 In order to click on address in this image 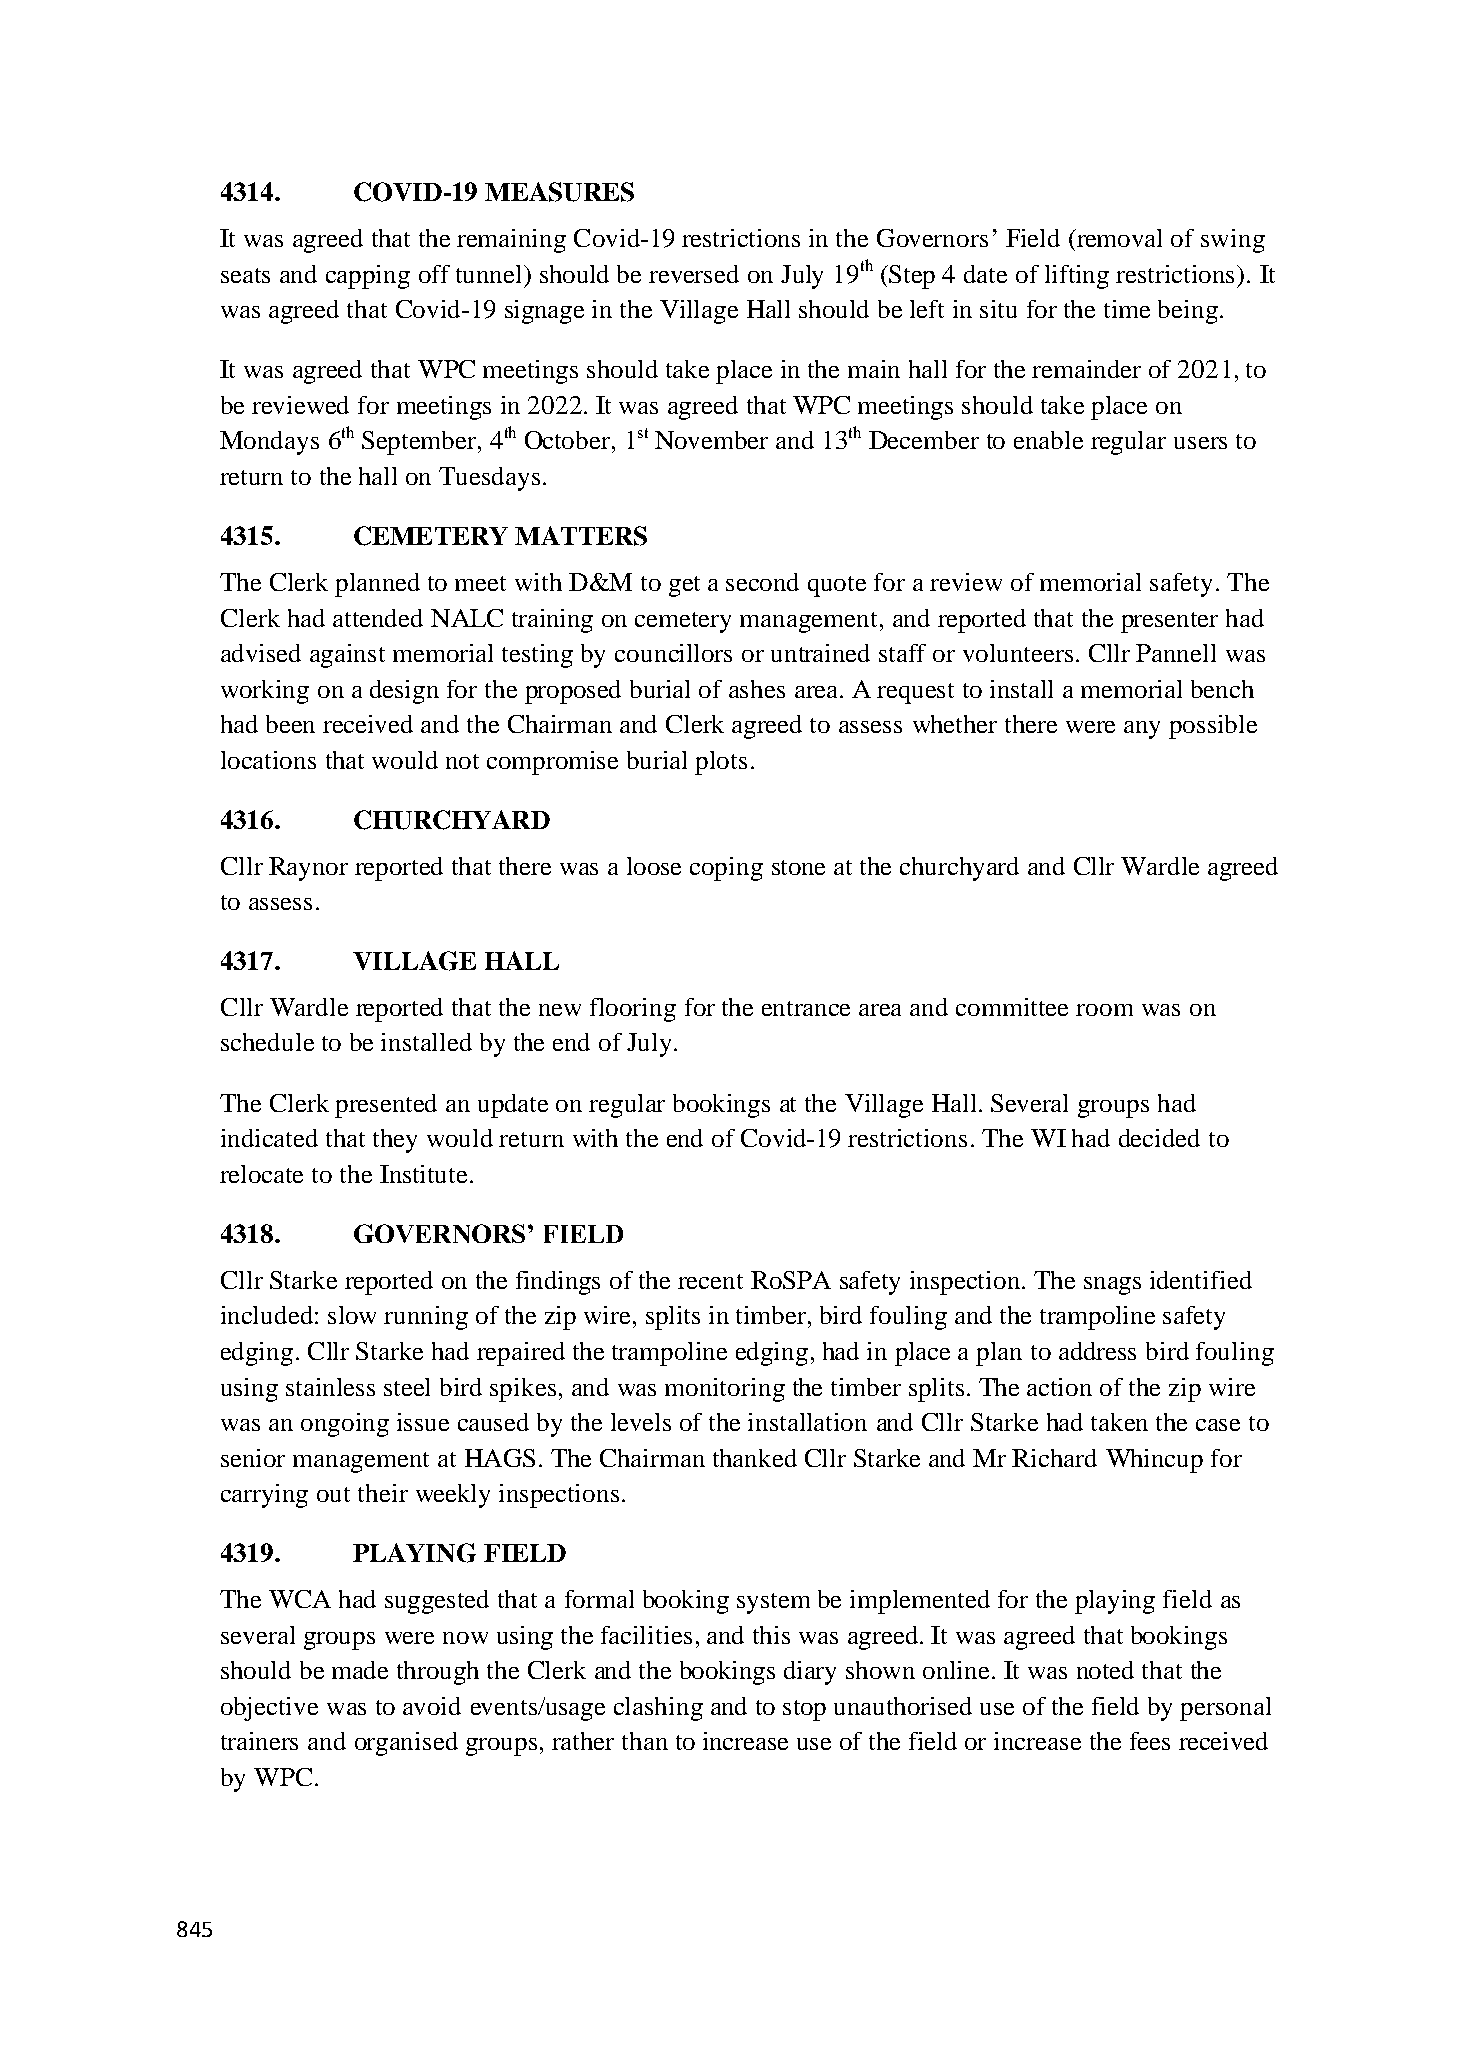, I will do `click(1097, 1351)`.
